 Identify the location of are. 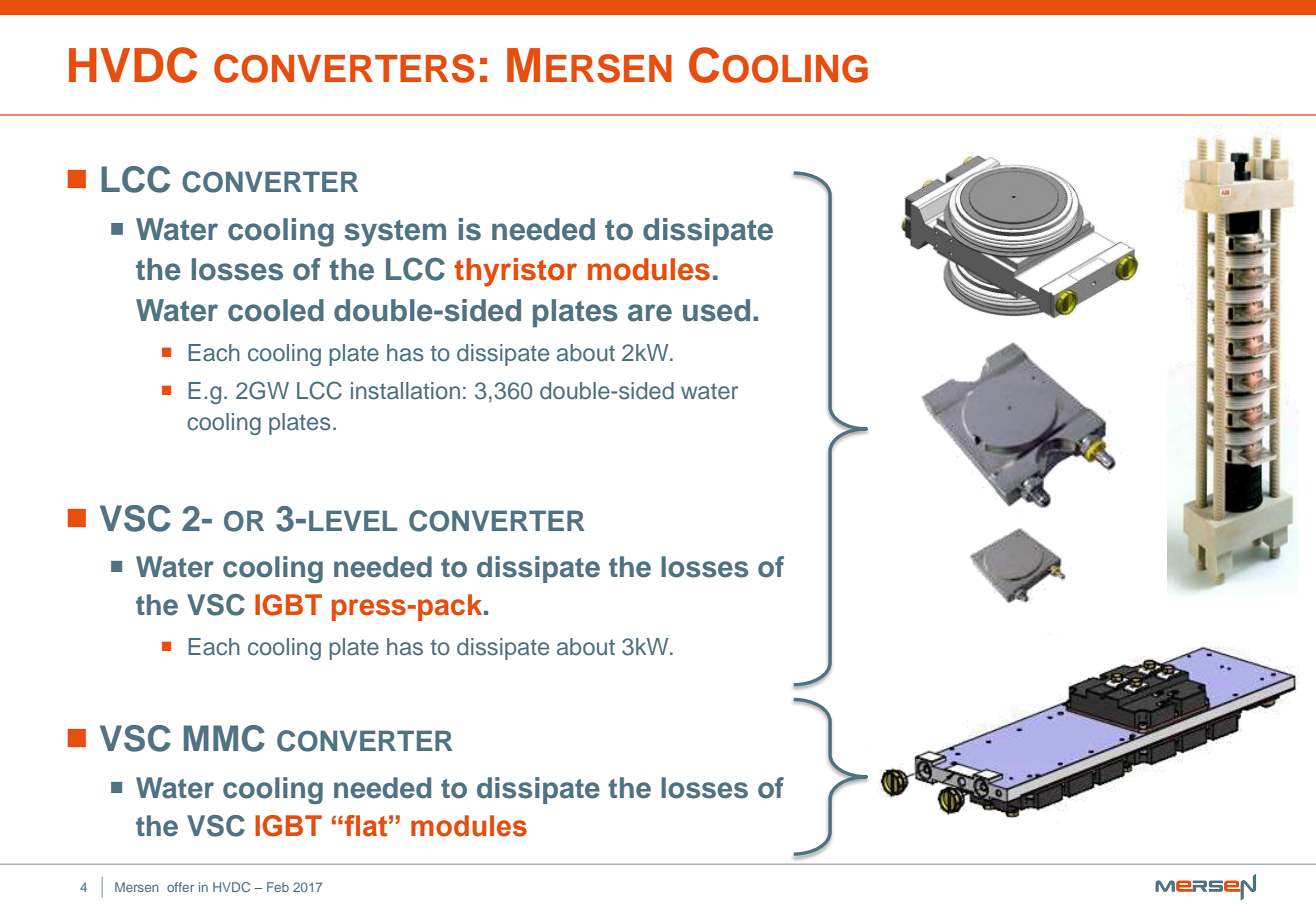
(650, 313).
